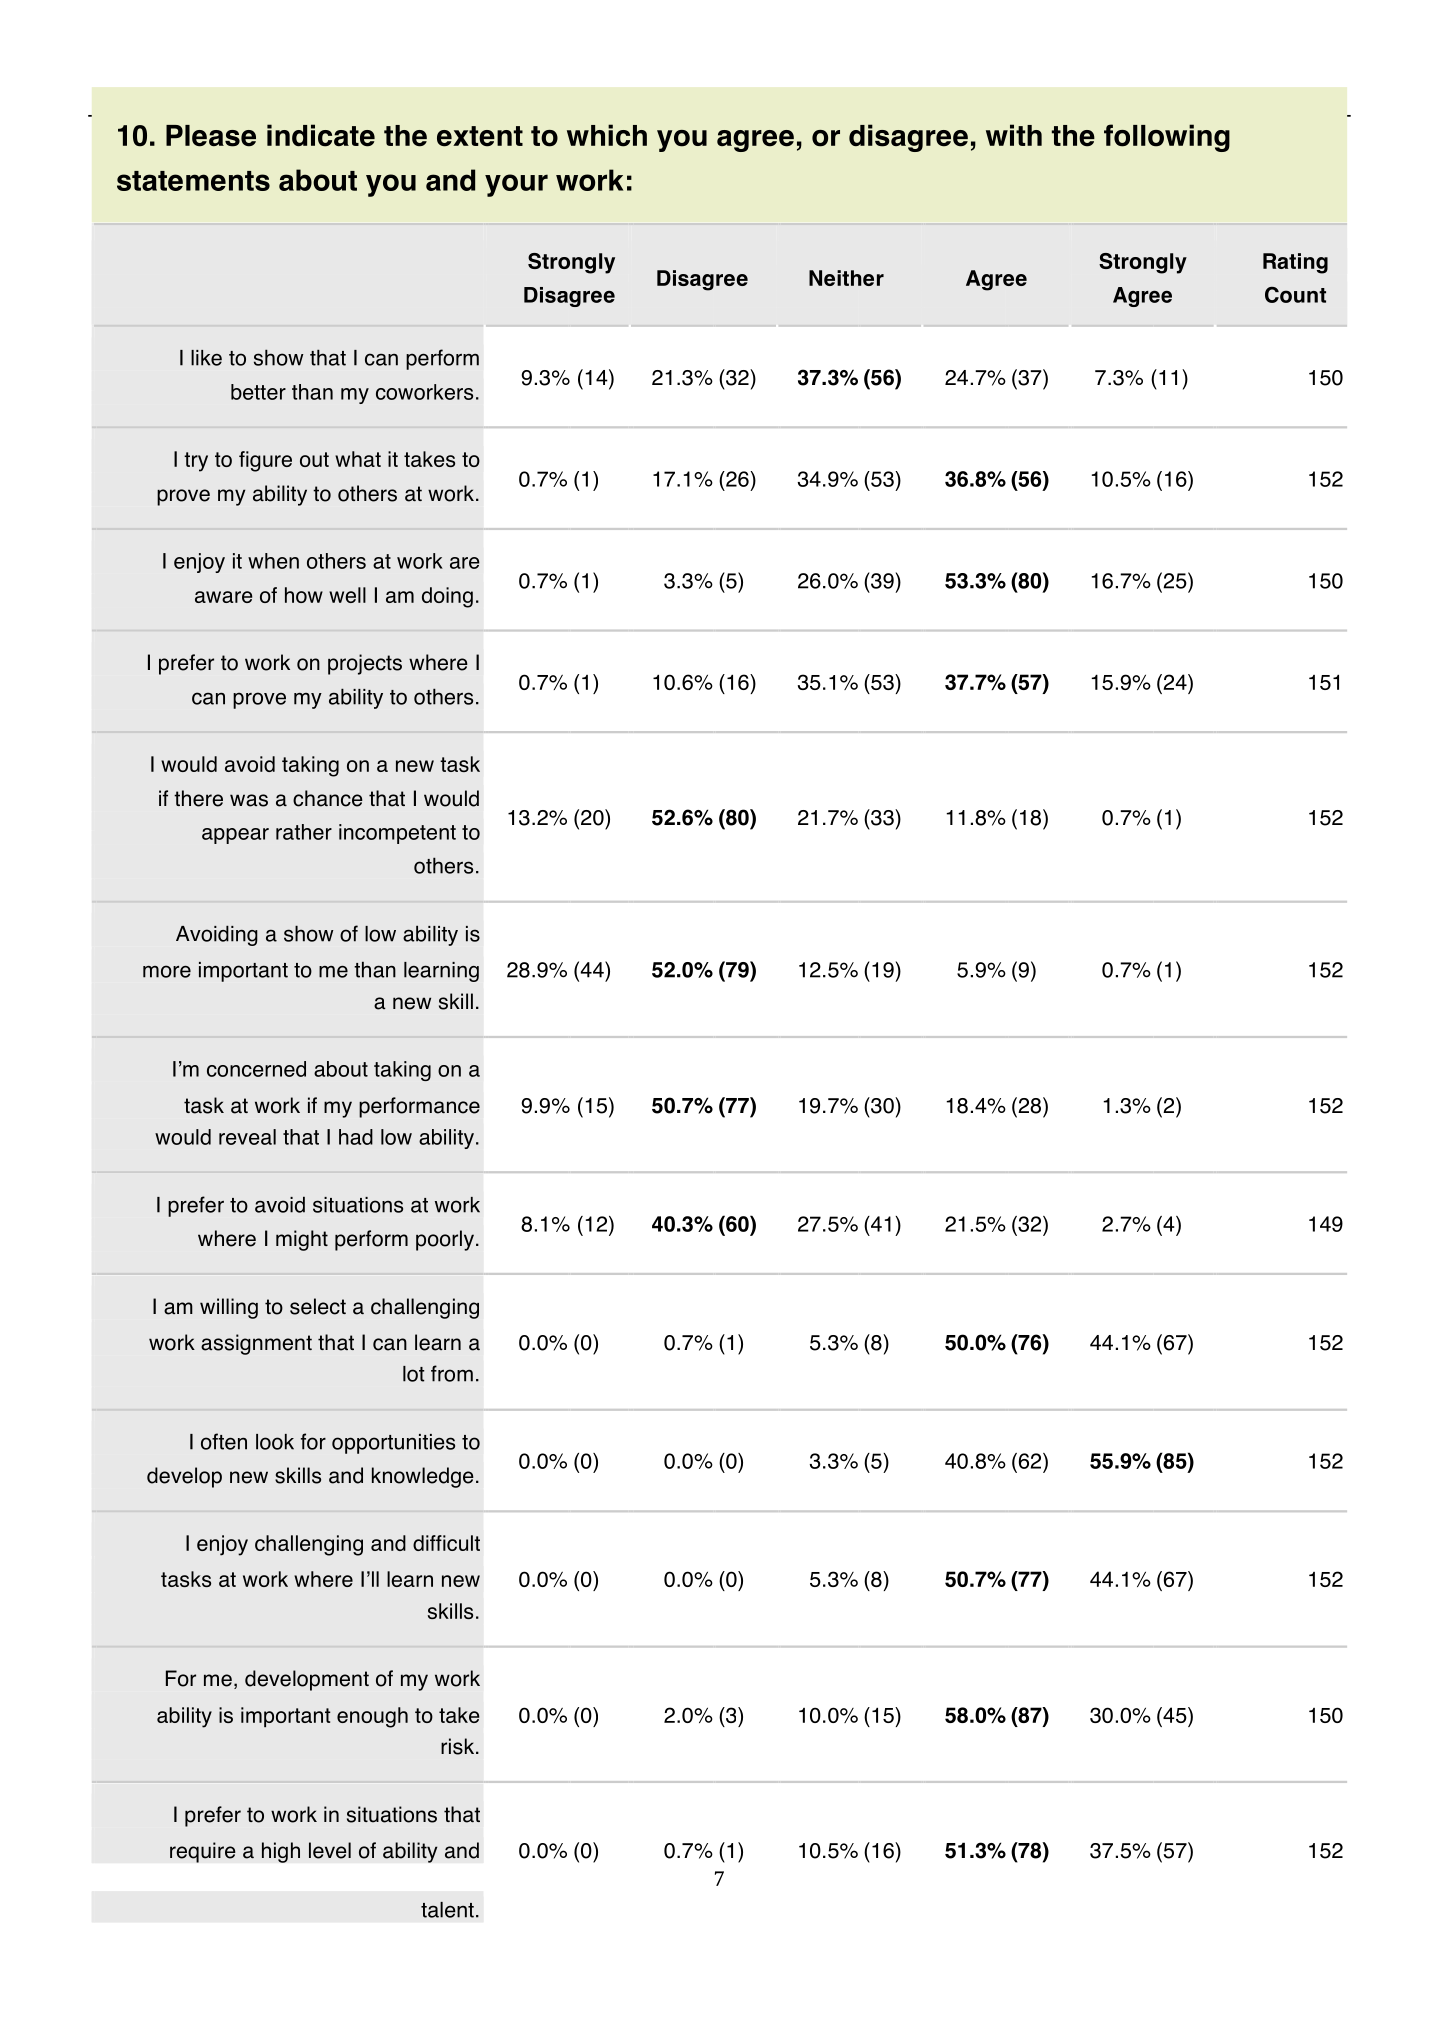 Image resolution: width=1439 pixels, height=2037 pixels. Describe the element at coordinates (452, 1373) in the screenshot. I see `from` at that location.
